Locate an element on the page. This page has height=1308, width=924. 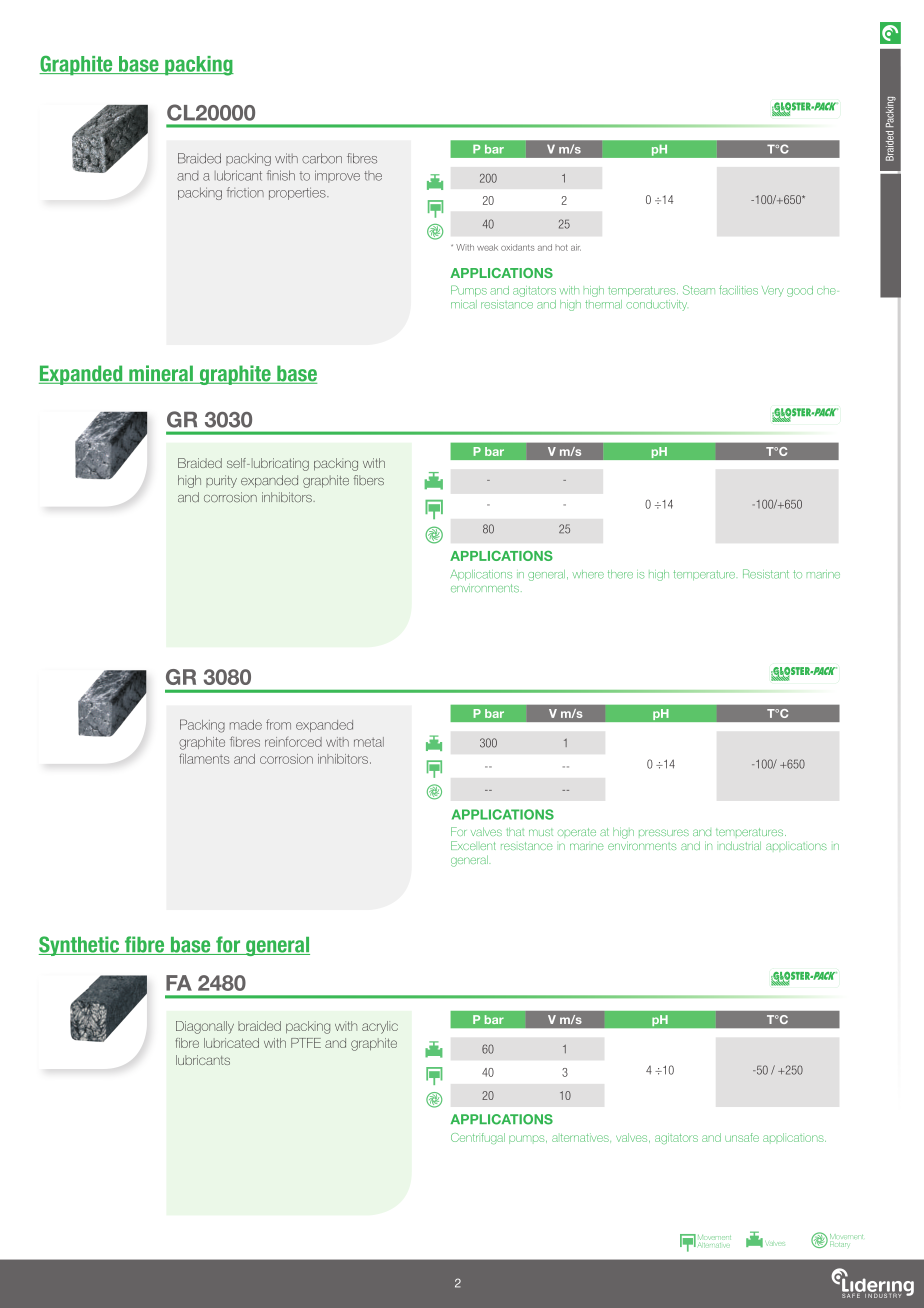
weak is located at coordinates (487, 247).
